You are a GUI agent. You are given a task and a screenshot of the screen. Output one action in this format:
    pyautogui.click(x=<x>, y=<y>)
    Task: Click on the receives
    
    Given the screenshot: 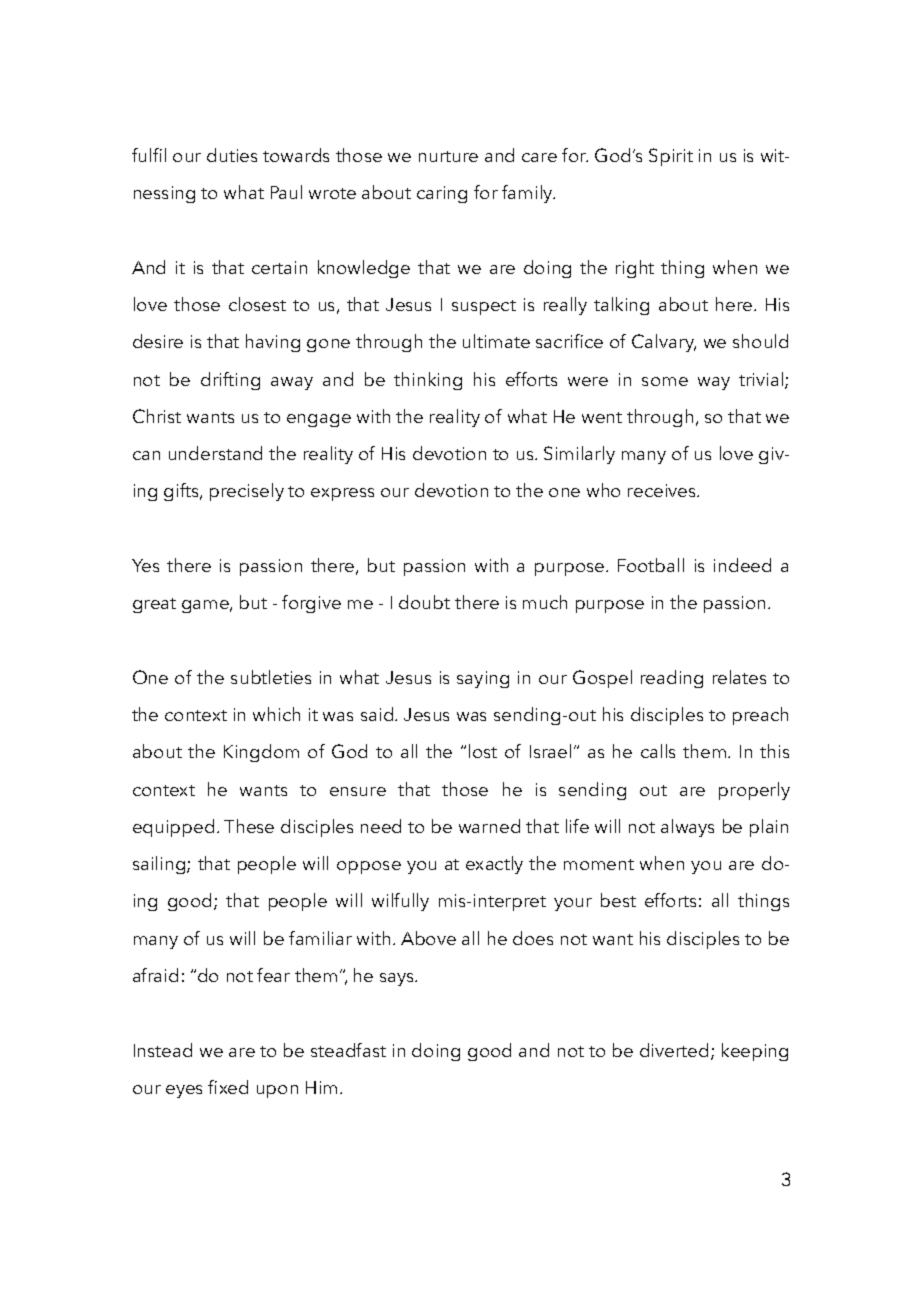 What is the action you would take?
    pyautogui.click(x=663, y=490)
